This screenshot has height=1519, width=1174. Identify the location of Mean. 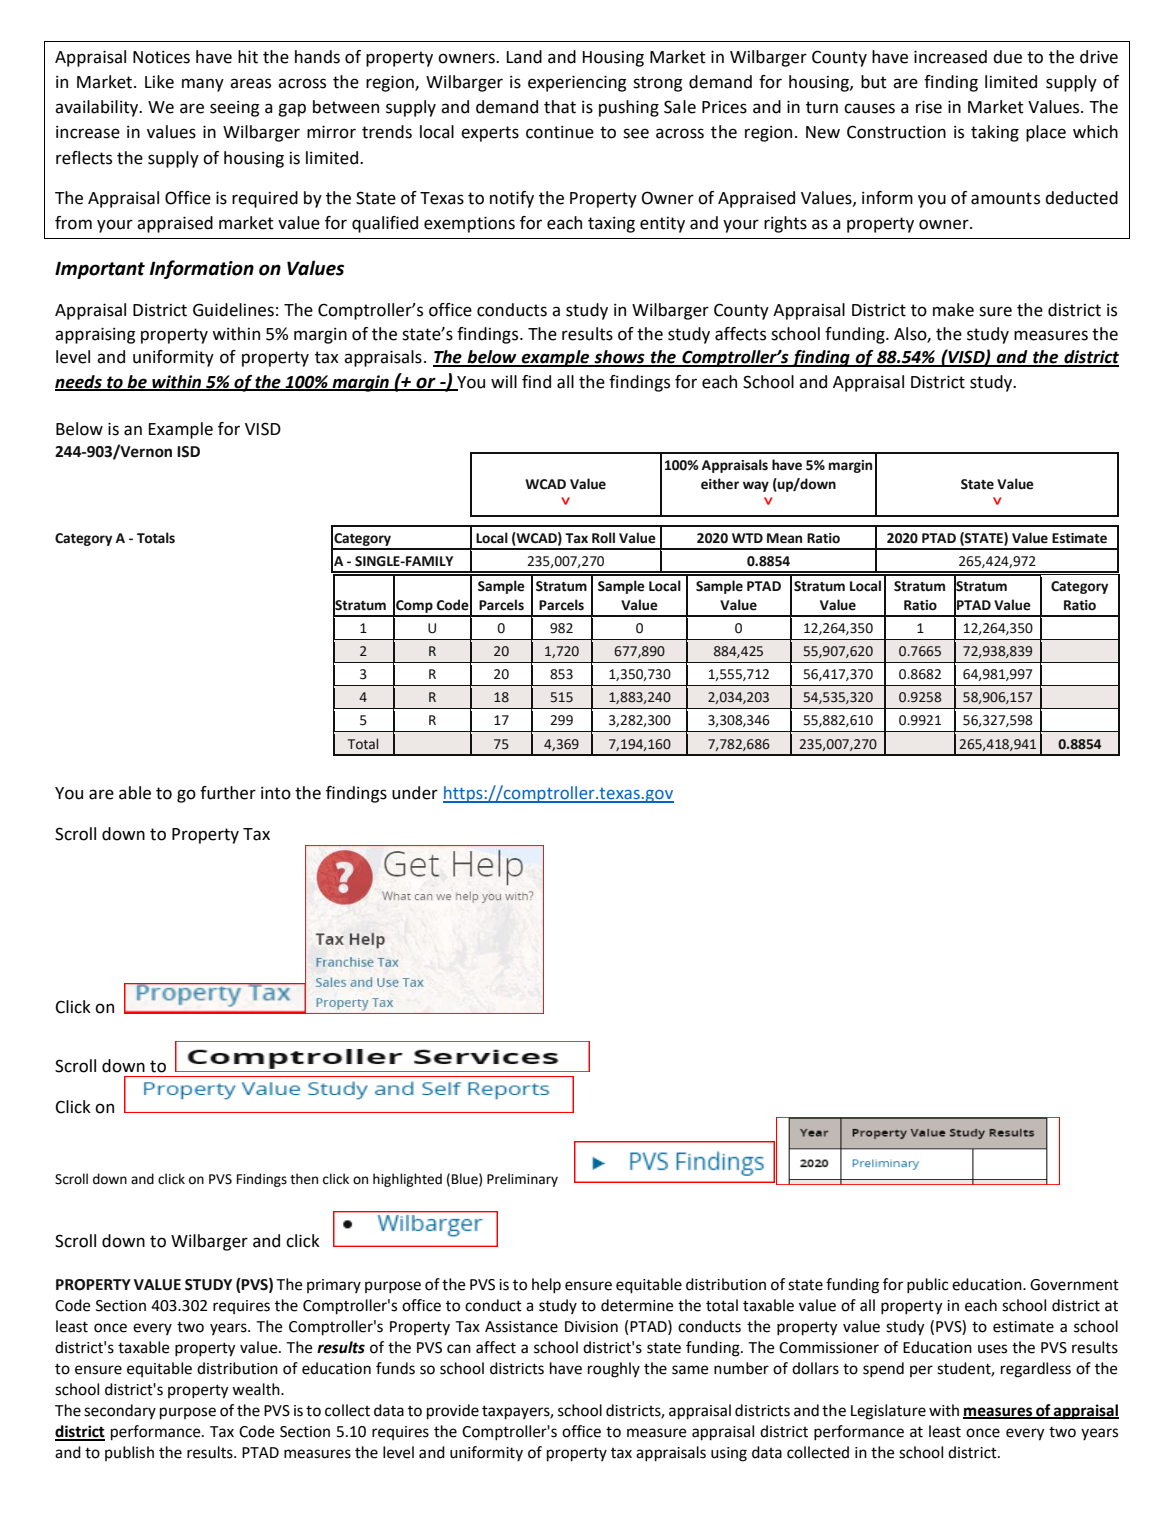
(784, 538).
